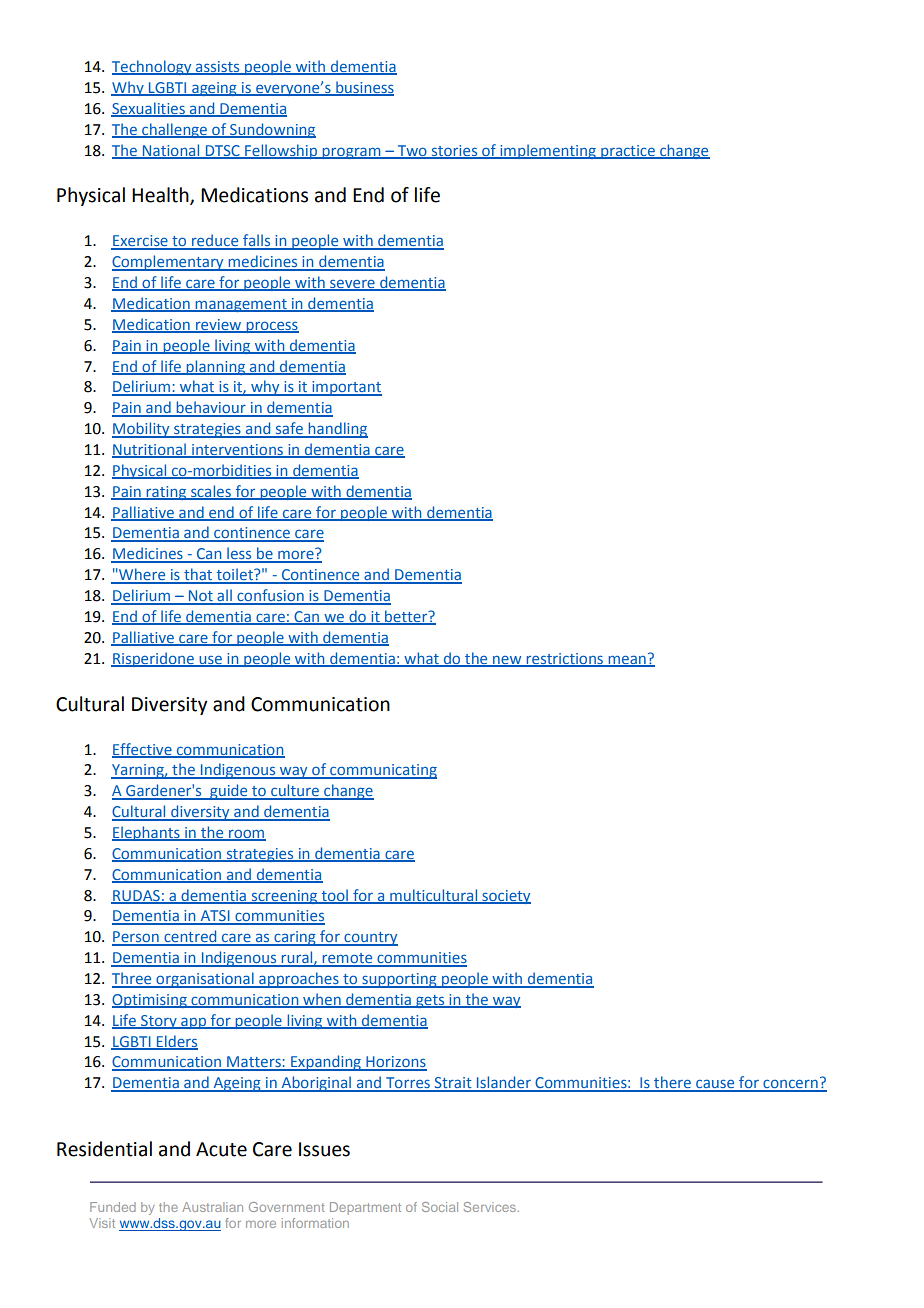  Describe the element at coordinates (382, 771) in the screenshot. I see `communicating` at that location.
